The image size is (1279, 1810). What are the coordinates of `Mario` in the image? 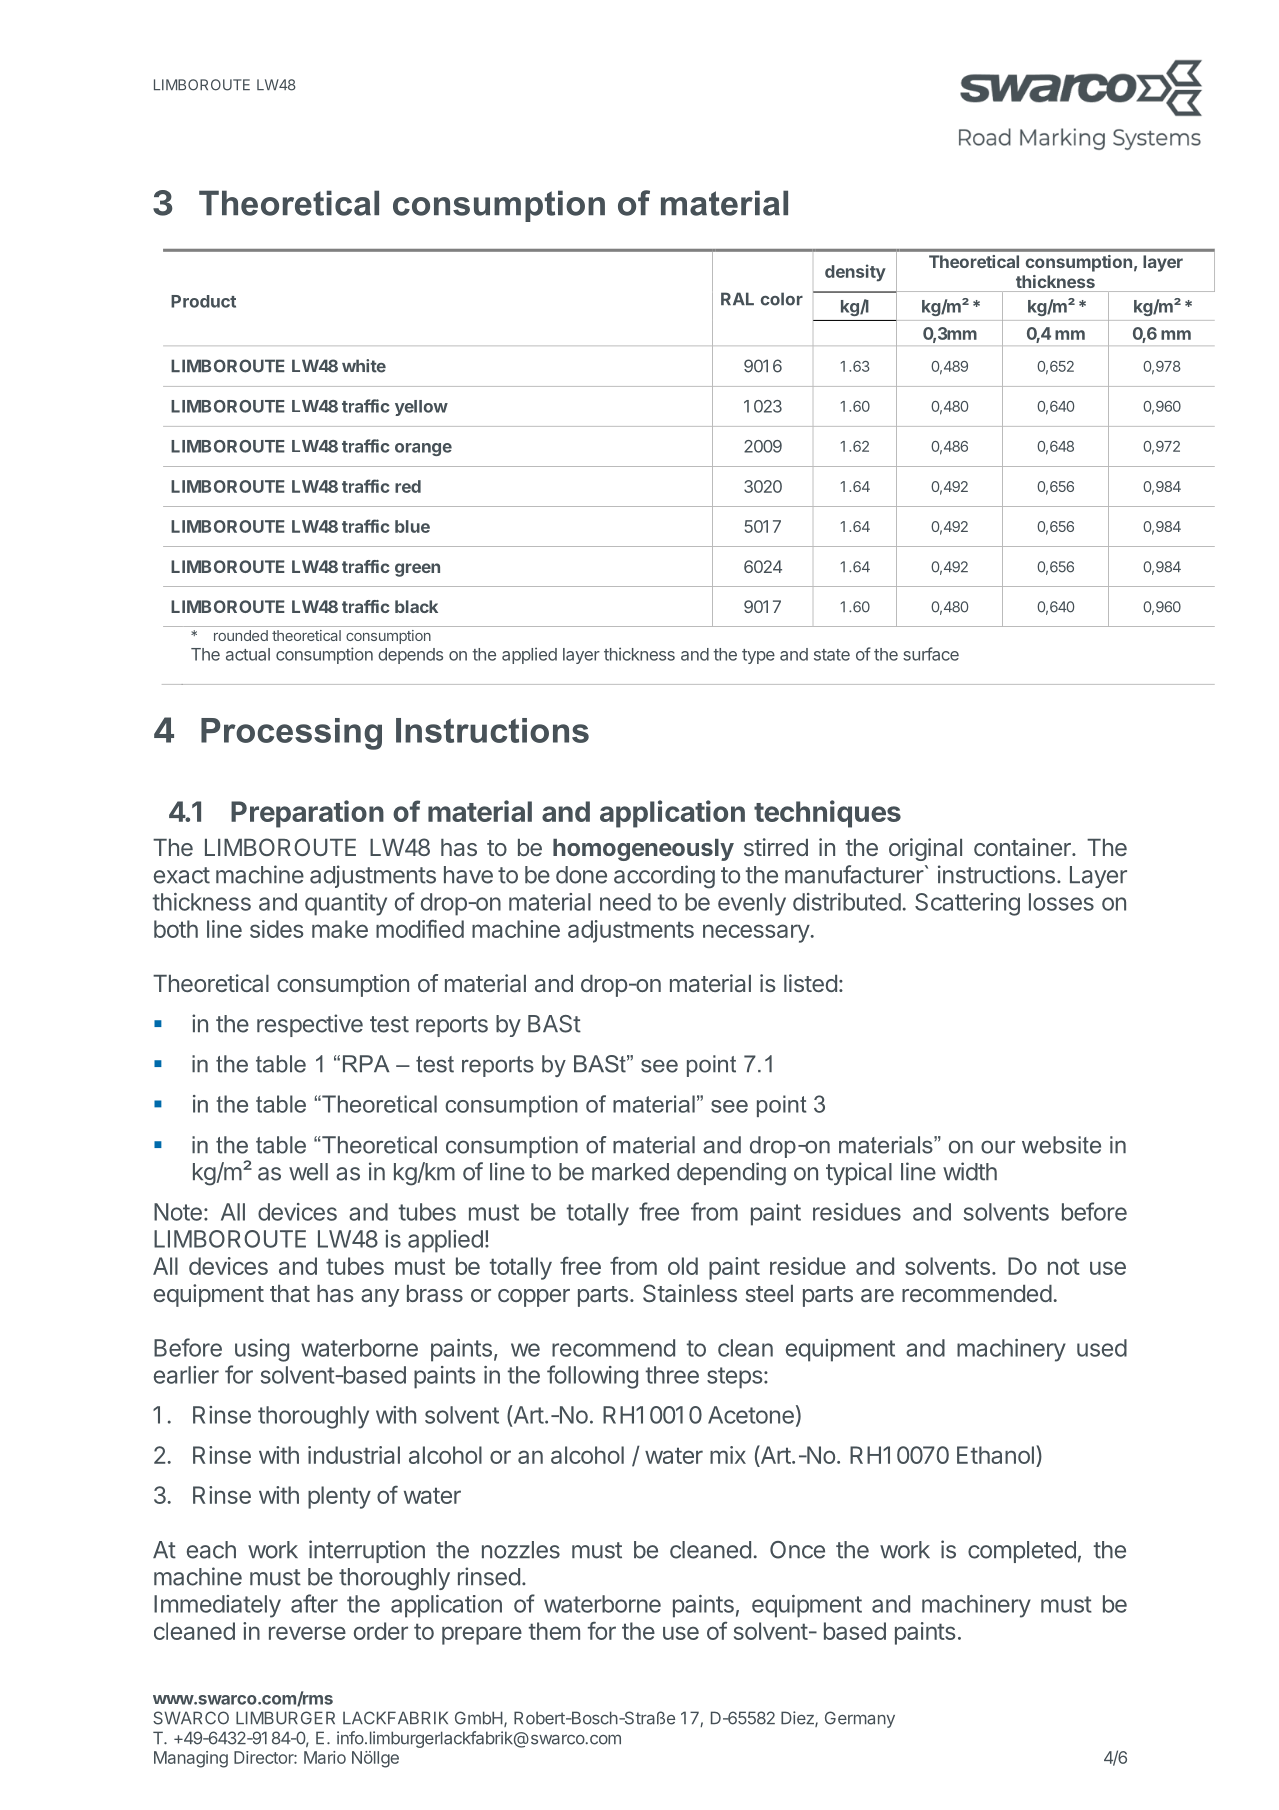 It's located at (325, 1757).
